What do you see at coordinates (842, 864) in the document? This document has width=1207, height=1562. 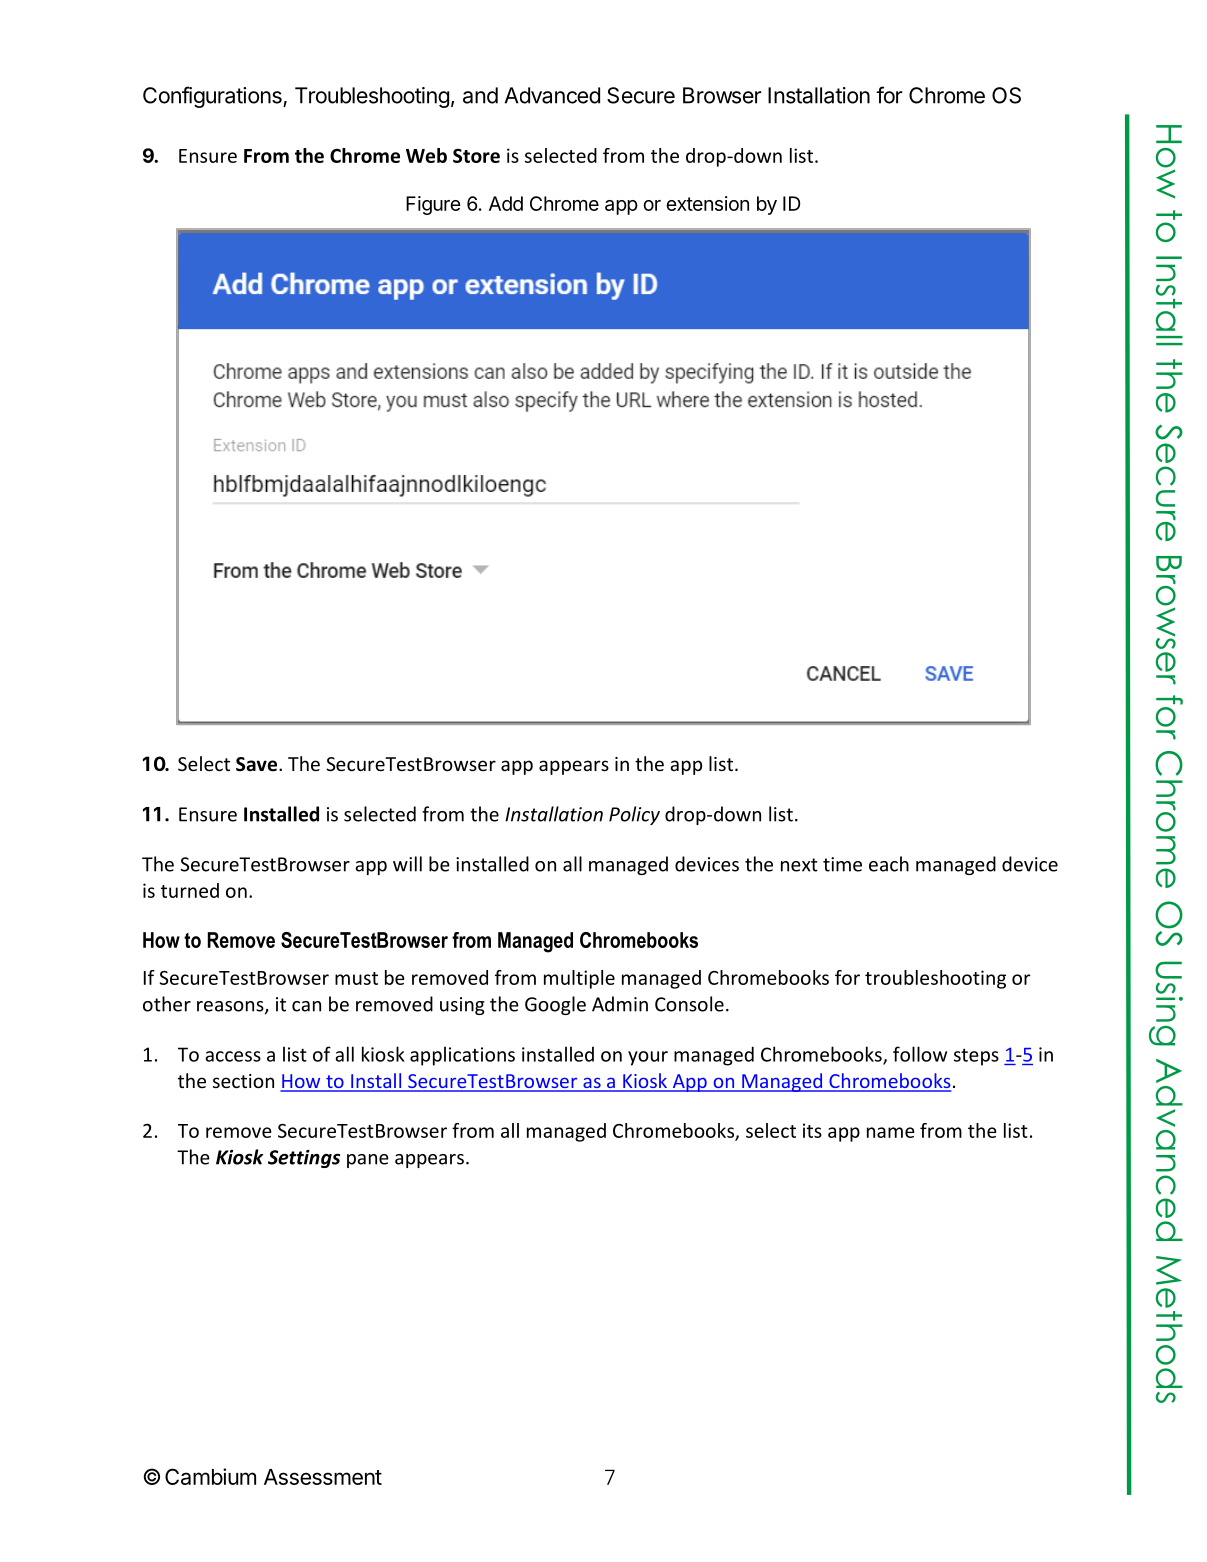 I see `time` at bounding box center [842, 864].
